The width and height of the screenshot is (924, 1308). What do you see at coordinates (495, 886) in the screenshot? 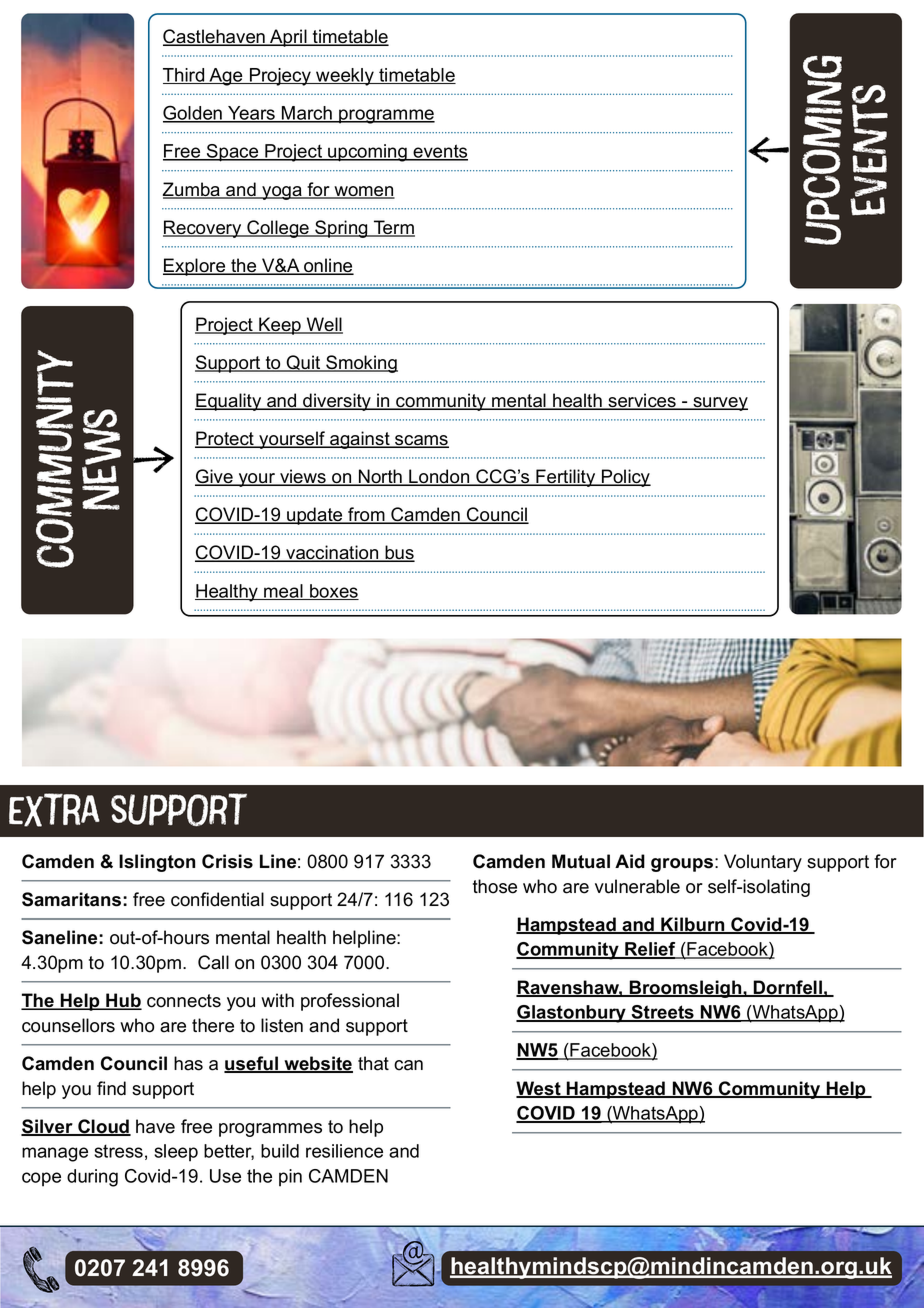
I see `those` at bounding box center [495, 886].
